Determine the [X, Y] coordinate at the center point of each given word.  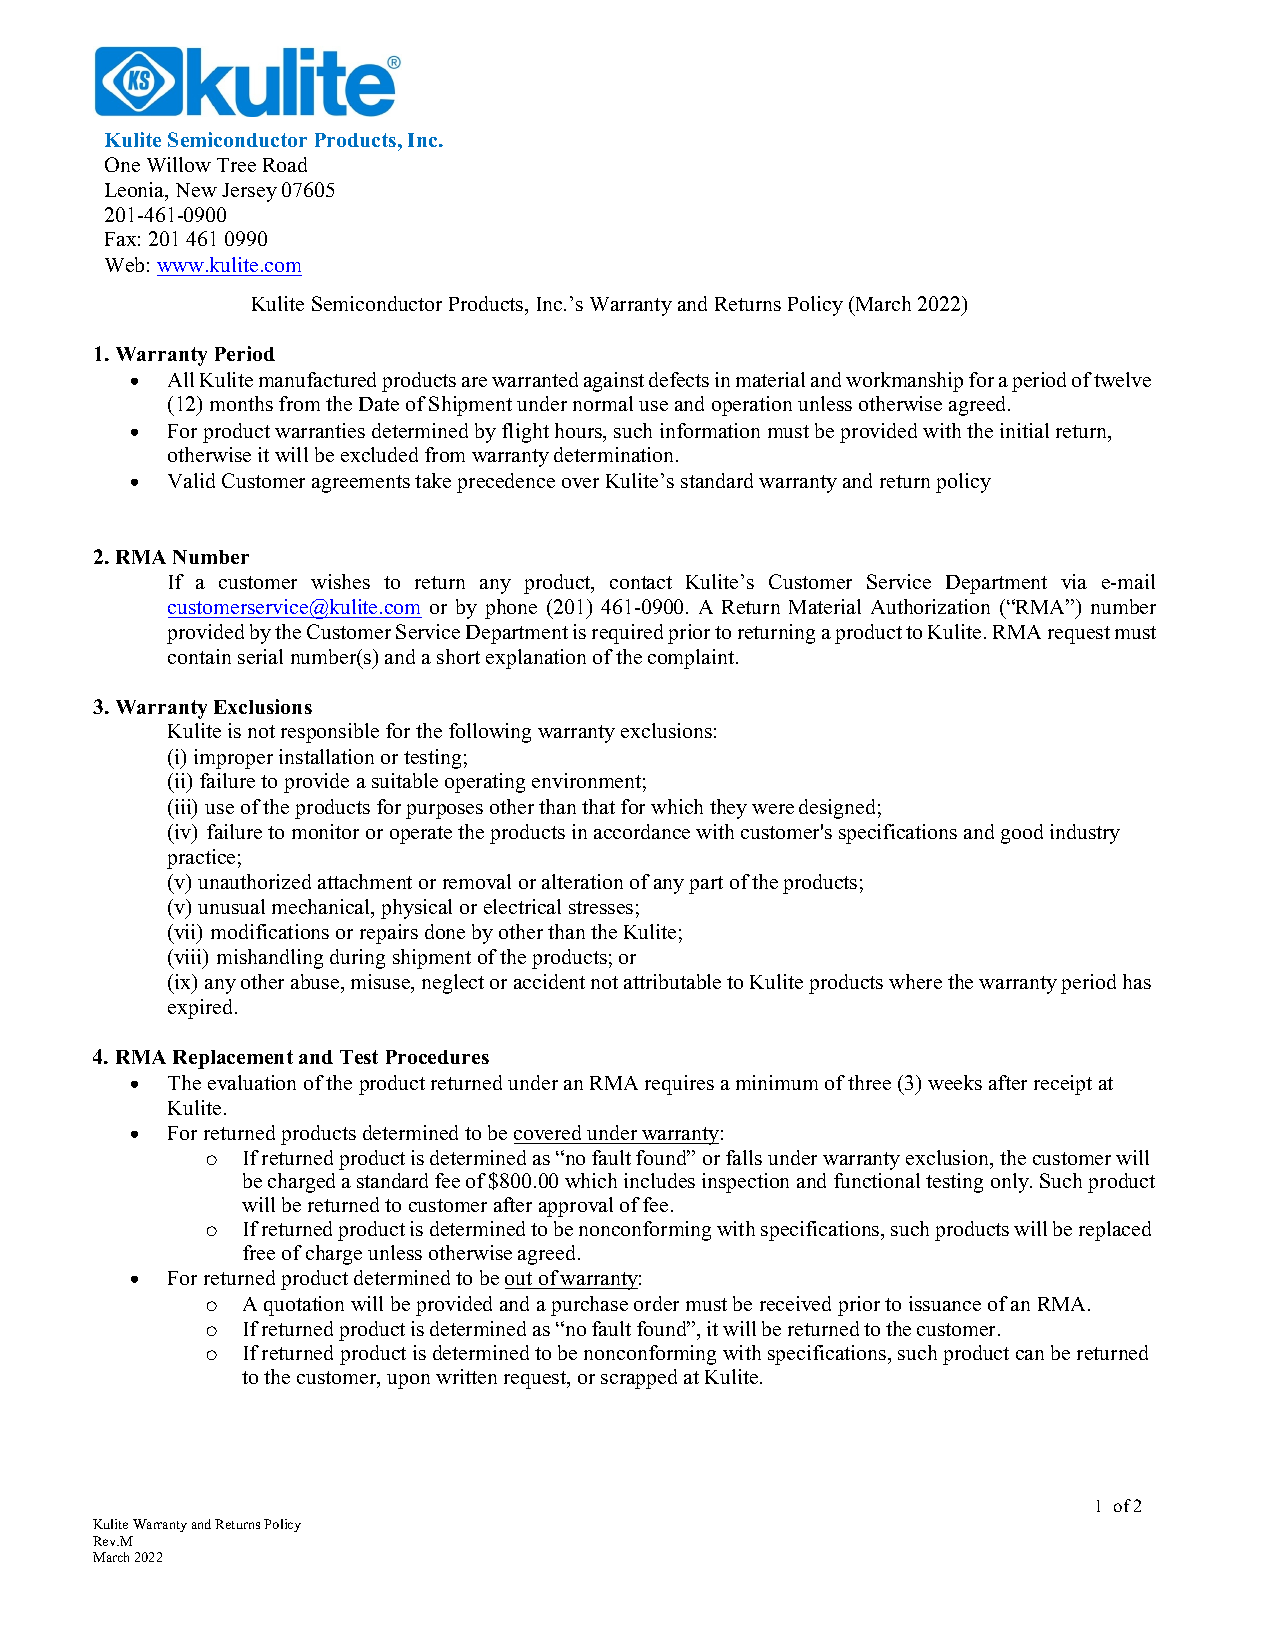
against [614, 382]
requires [679, 1085]
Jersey [249, 192]
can [1030, 1355]
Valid [191, 480]
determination [615, 454]
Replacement [233, 1059]
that [598, 806]
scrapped [639, 1379]
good [1022, 834]
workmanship [904, 382]
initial [1024, 430]
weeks [955, 1082]
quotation [304, 1306]
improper [233, 759]
